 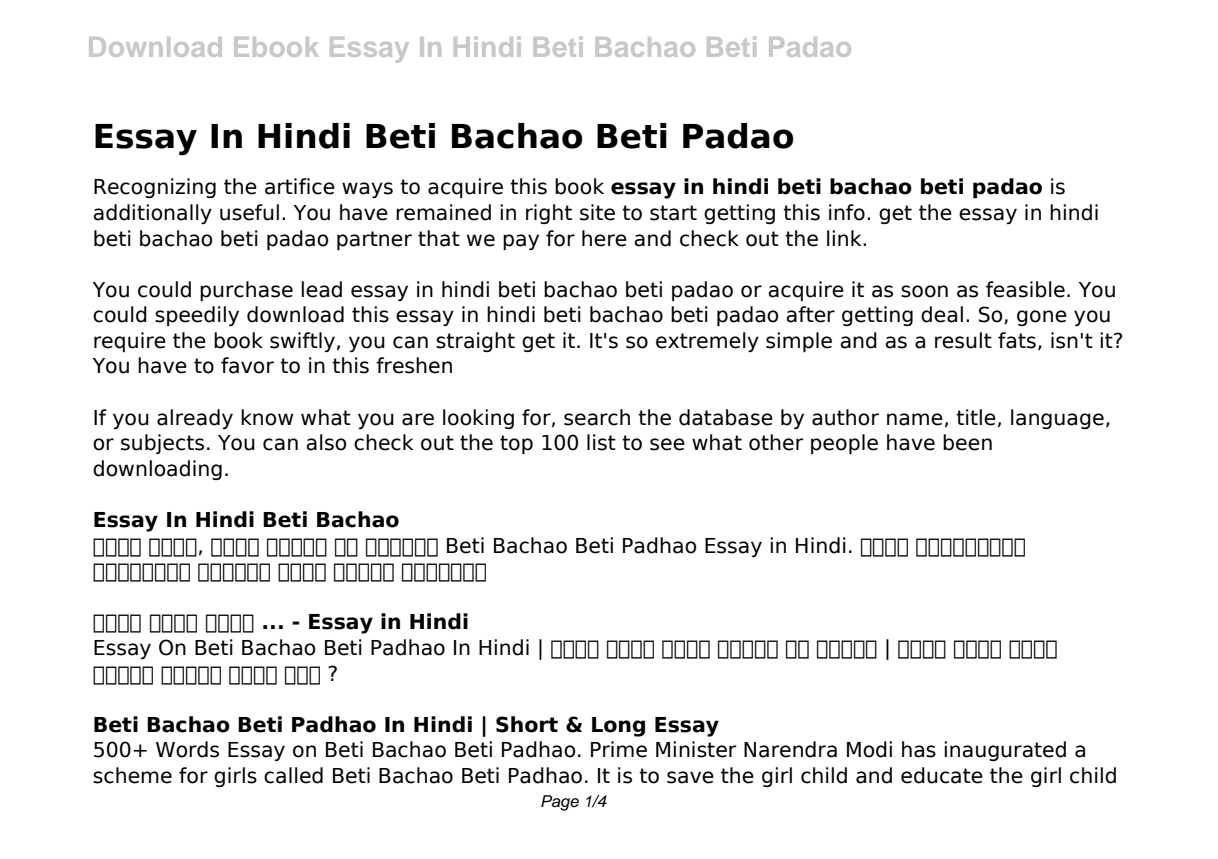 I want to click on been, so click(x=967, y=442).
